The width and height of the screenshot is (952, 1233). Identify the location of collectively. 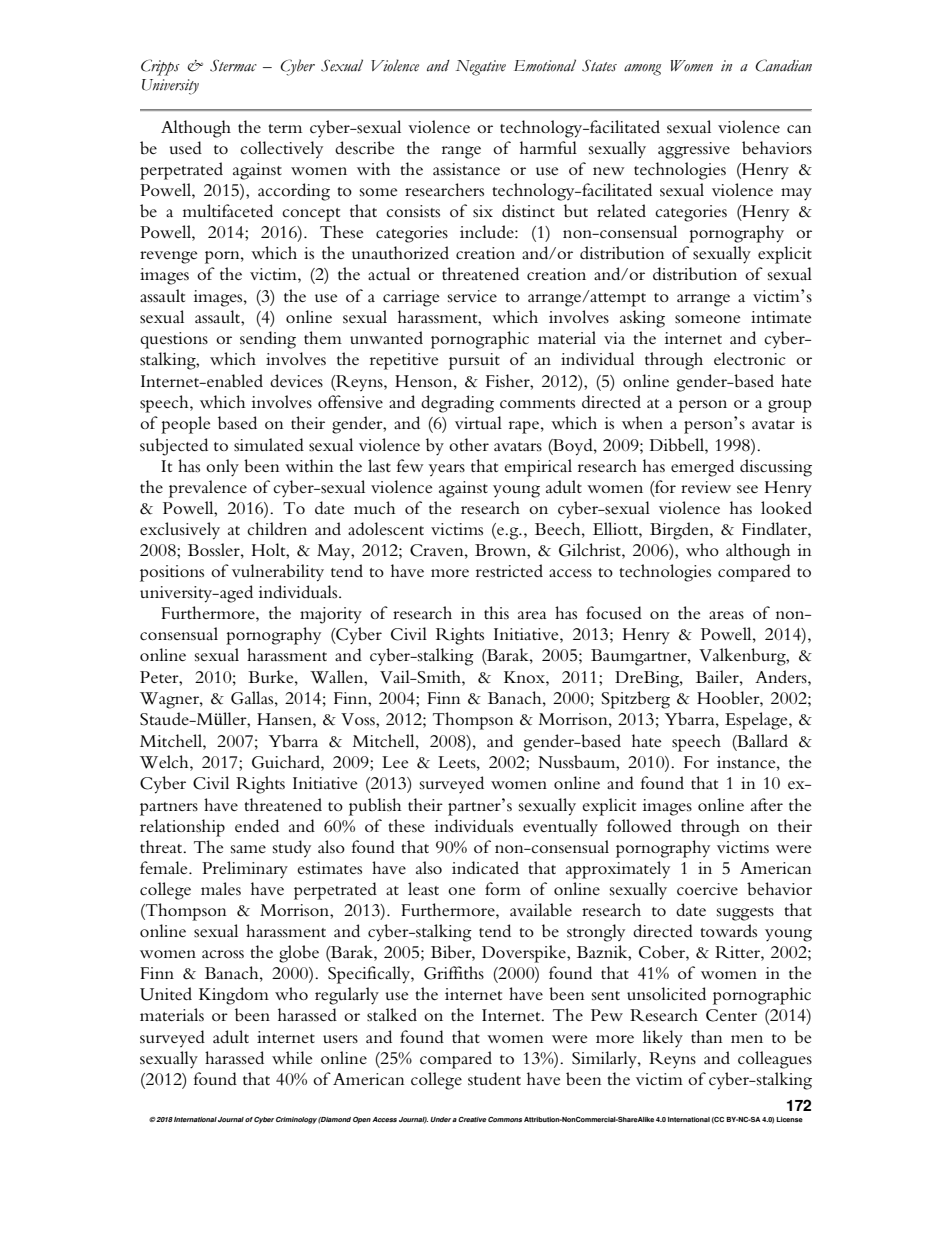
(281, 149).
